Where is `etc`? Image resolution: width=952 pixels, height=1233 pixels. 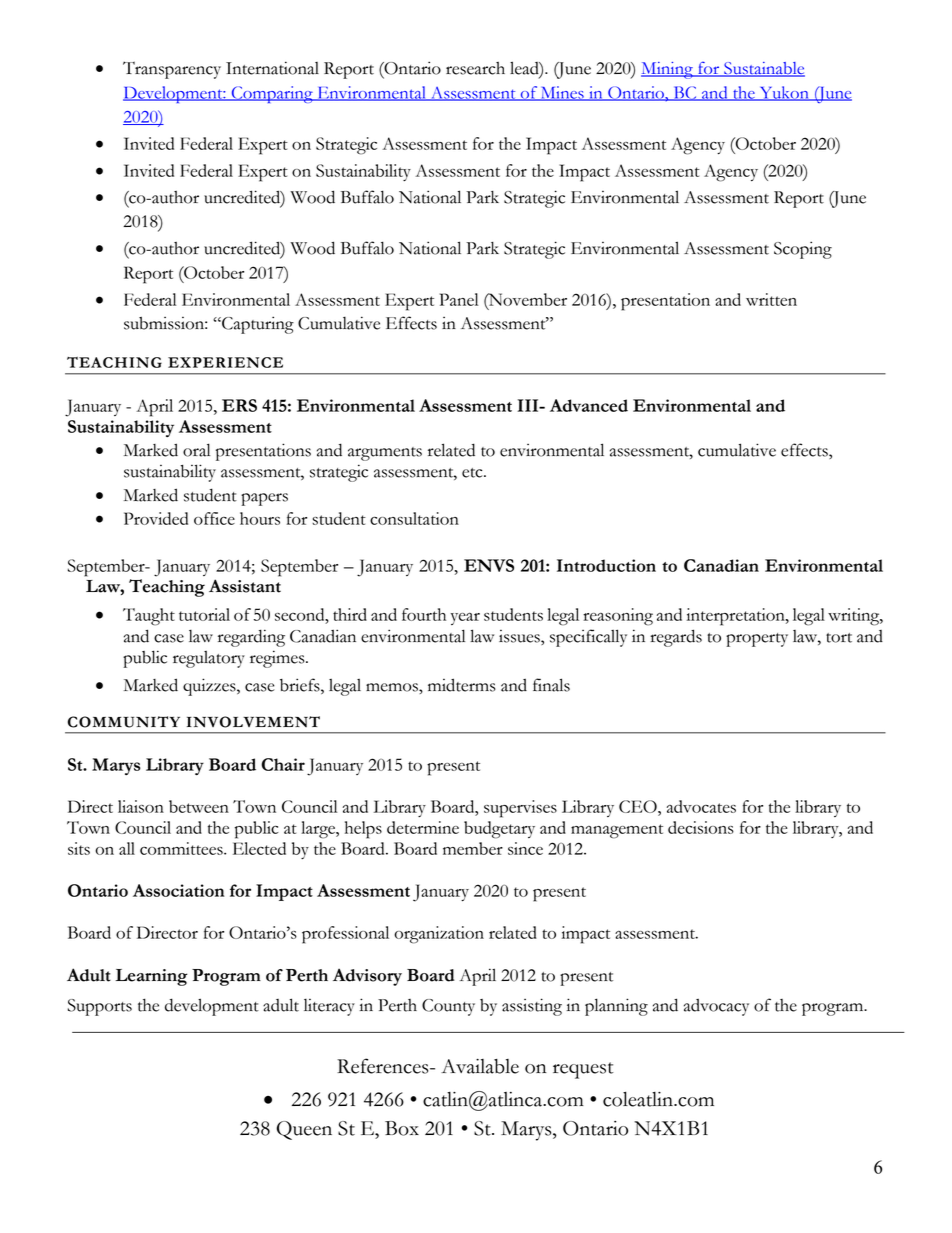
etc is located at coordinates (473, 473).
